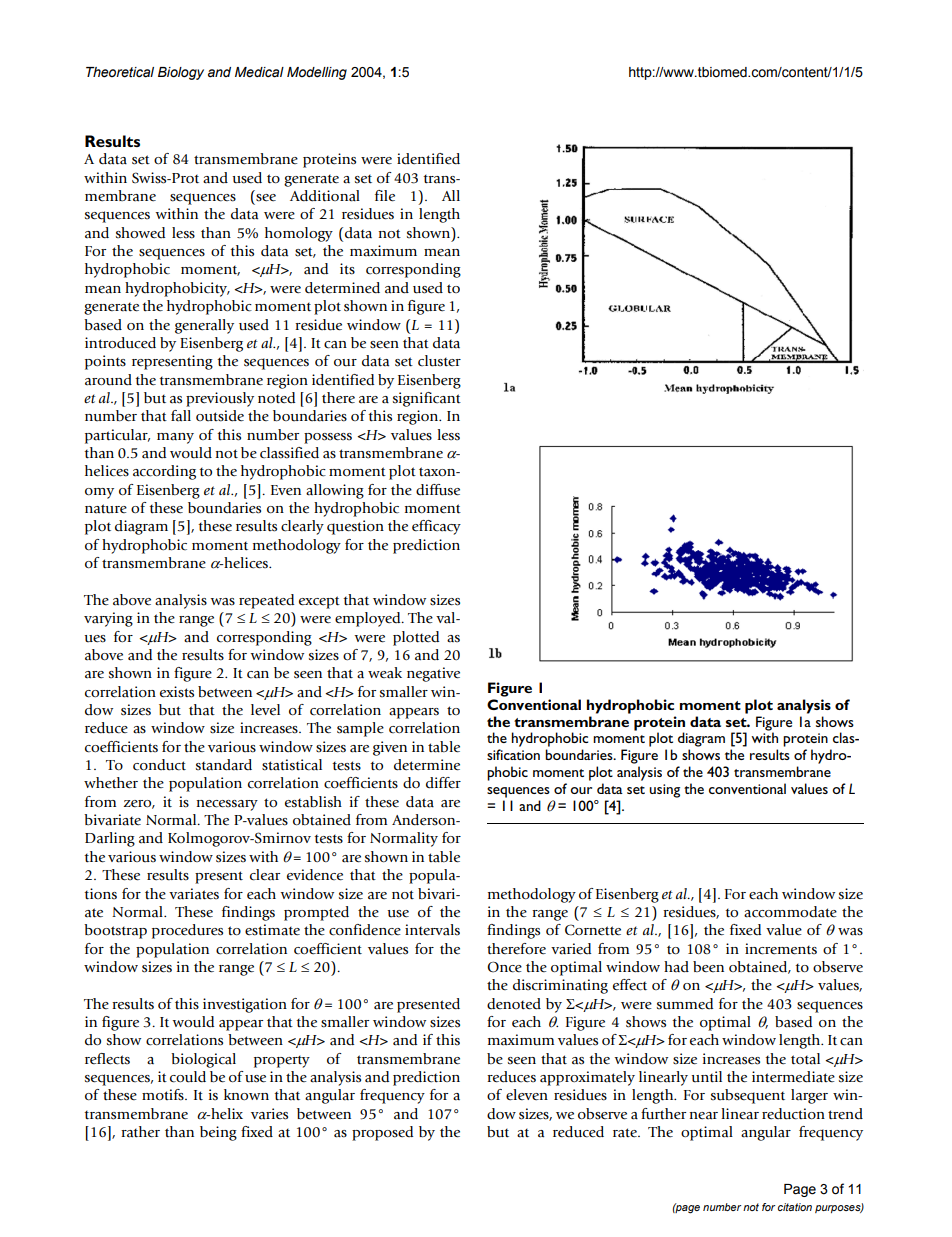 Image resolution: width=952 pixels, height=1237 pixels. Describe the element at coordinates (175, 438) in the image. I see `many` at that location.
